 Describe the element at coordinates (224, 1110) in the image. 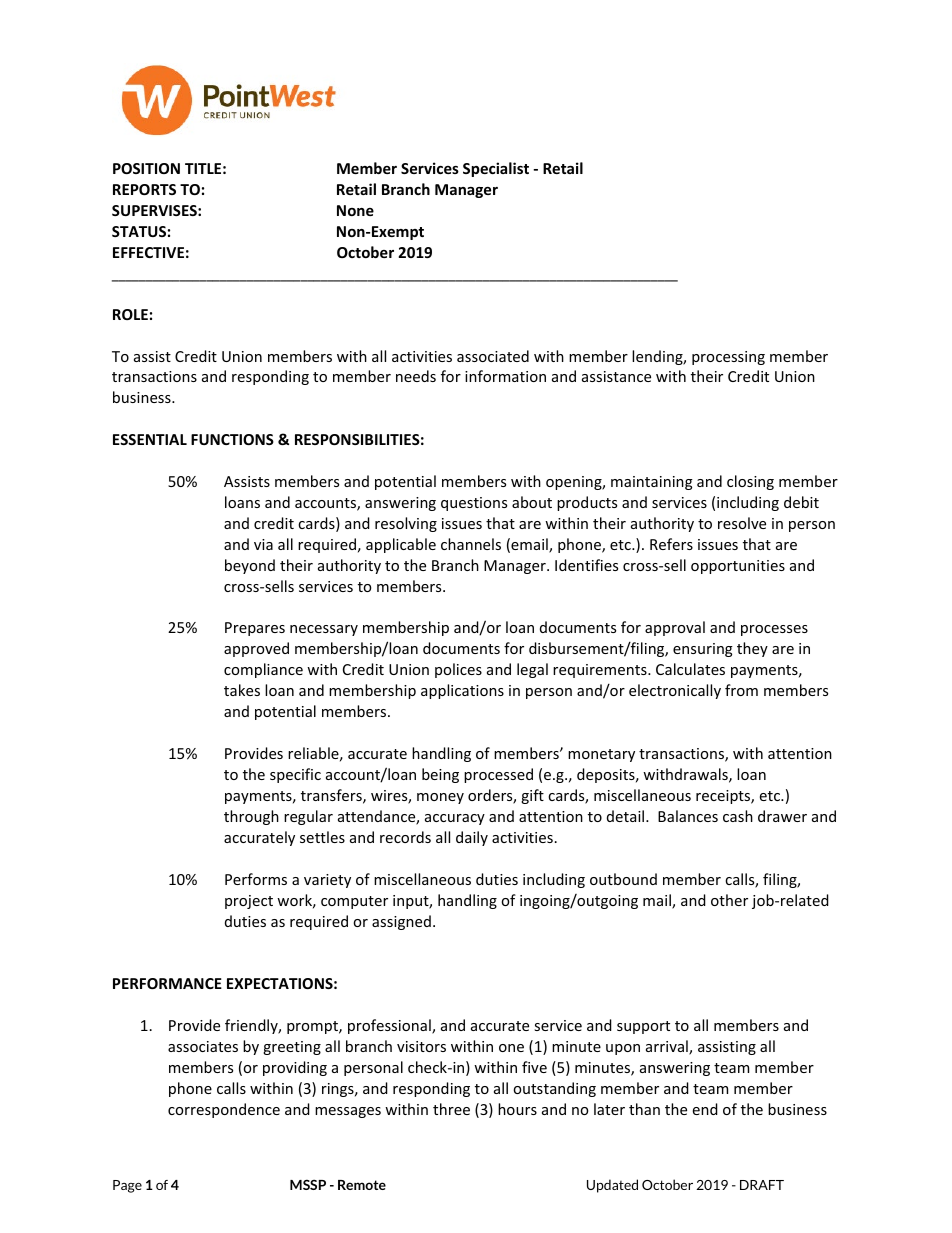

I see `correspondence` at that location.
